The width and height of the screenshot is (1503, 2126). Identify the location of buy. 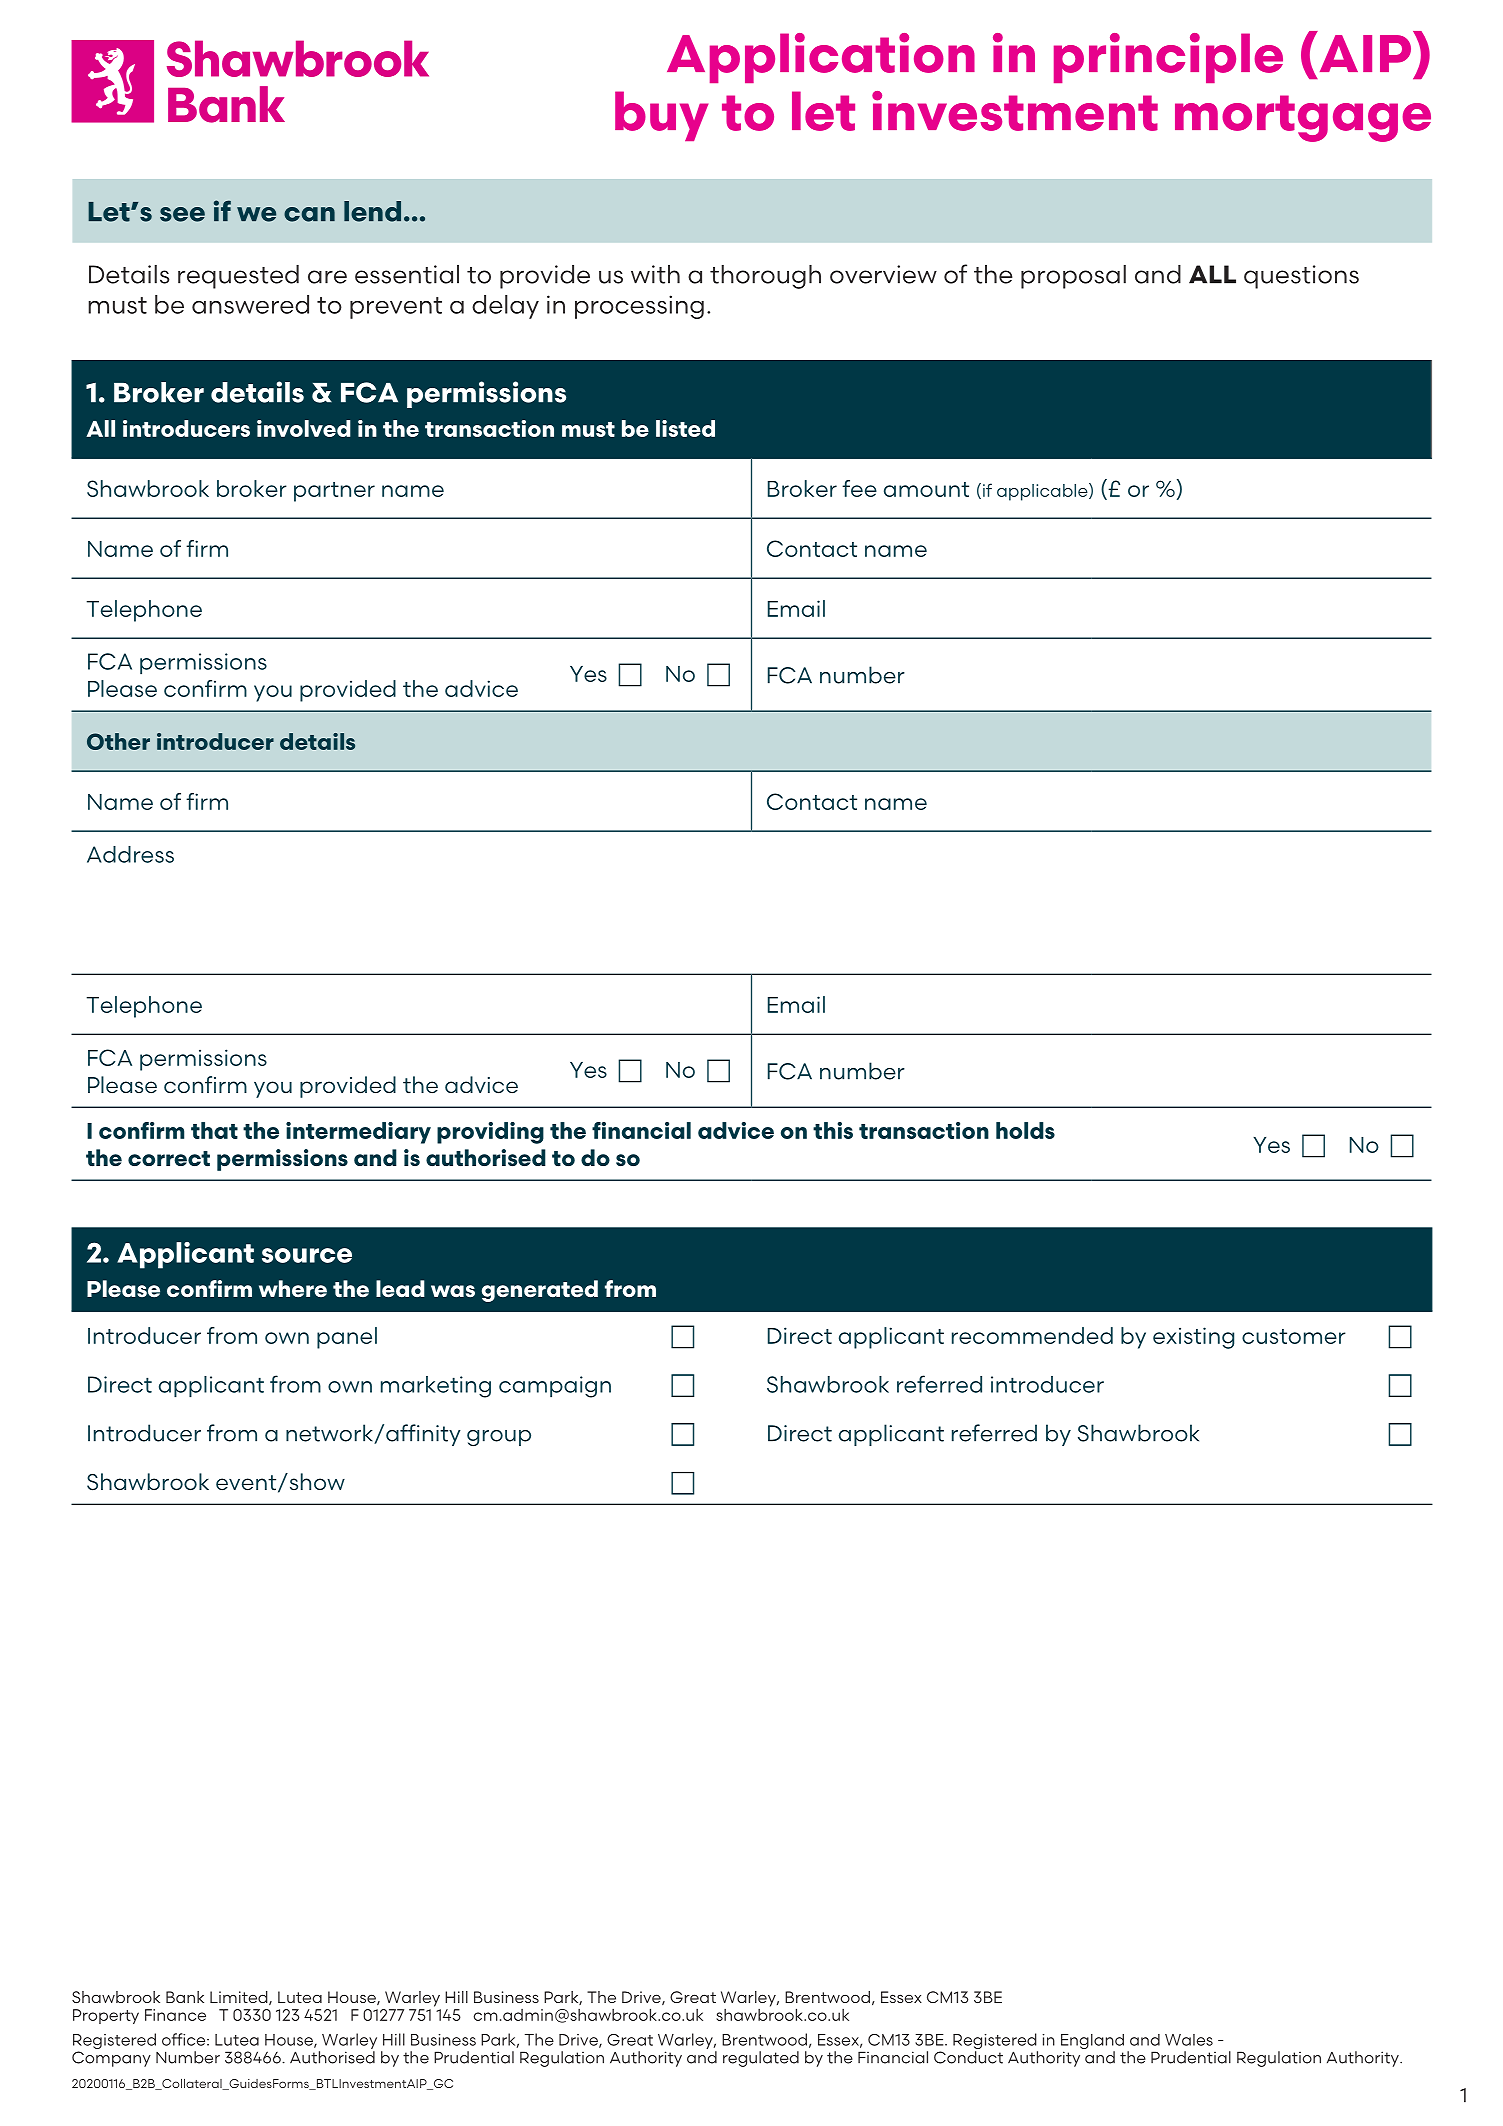
(661, 116).
